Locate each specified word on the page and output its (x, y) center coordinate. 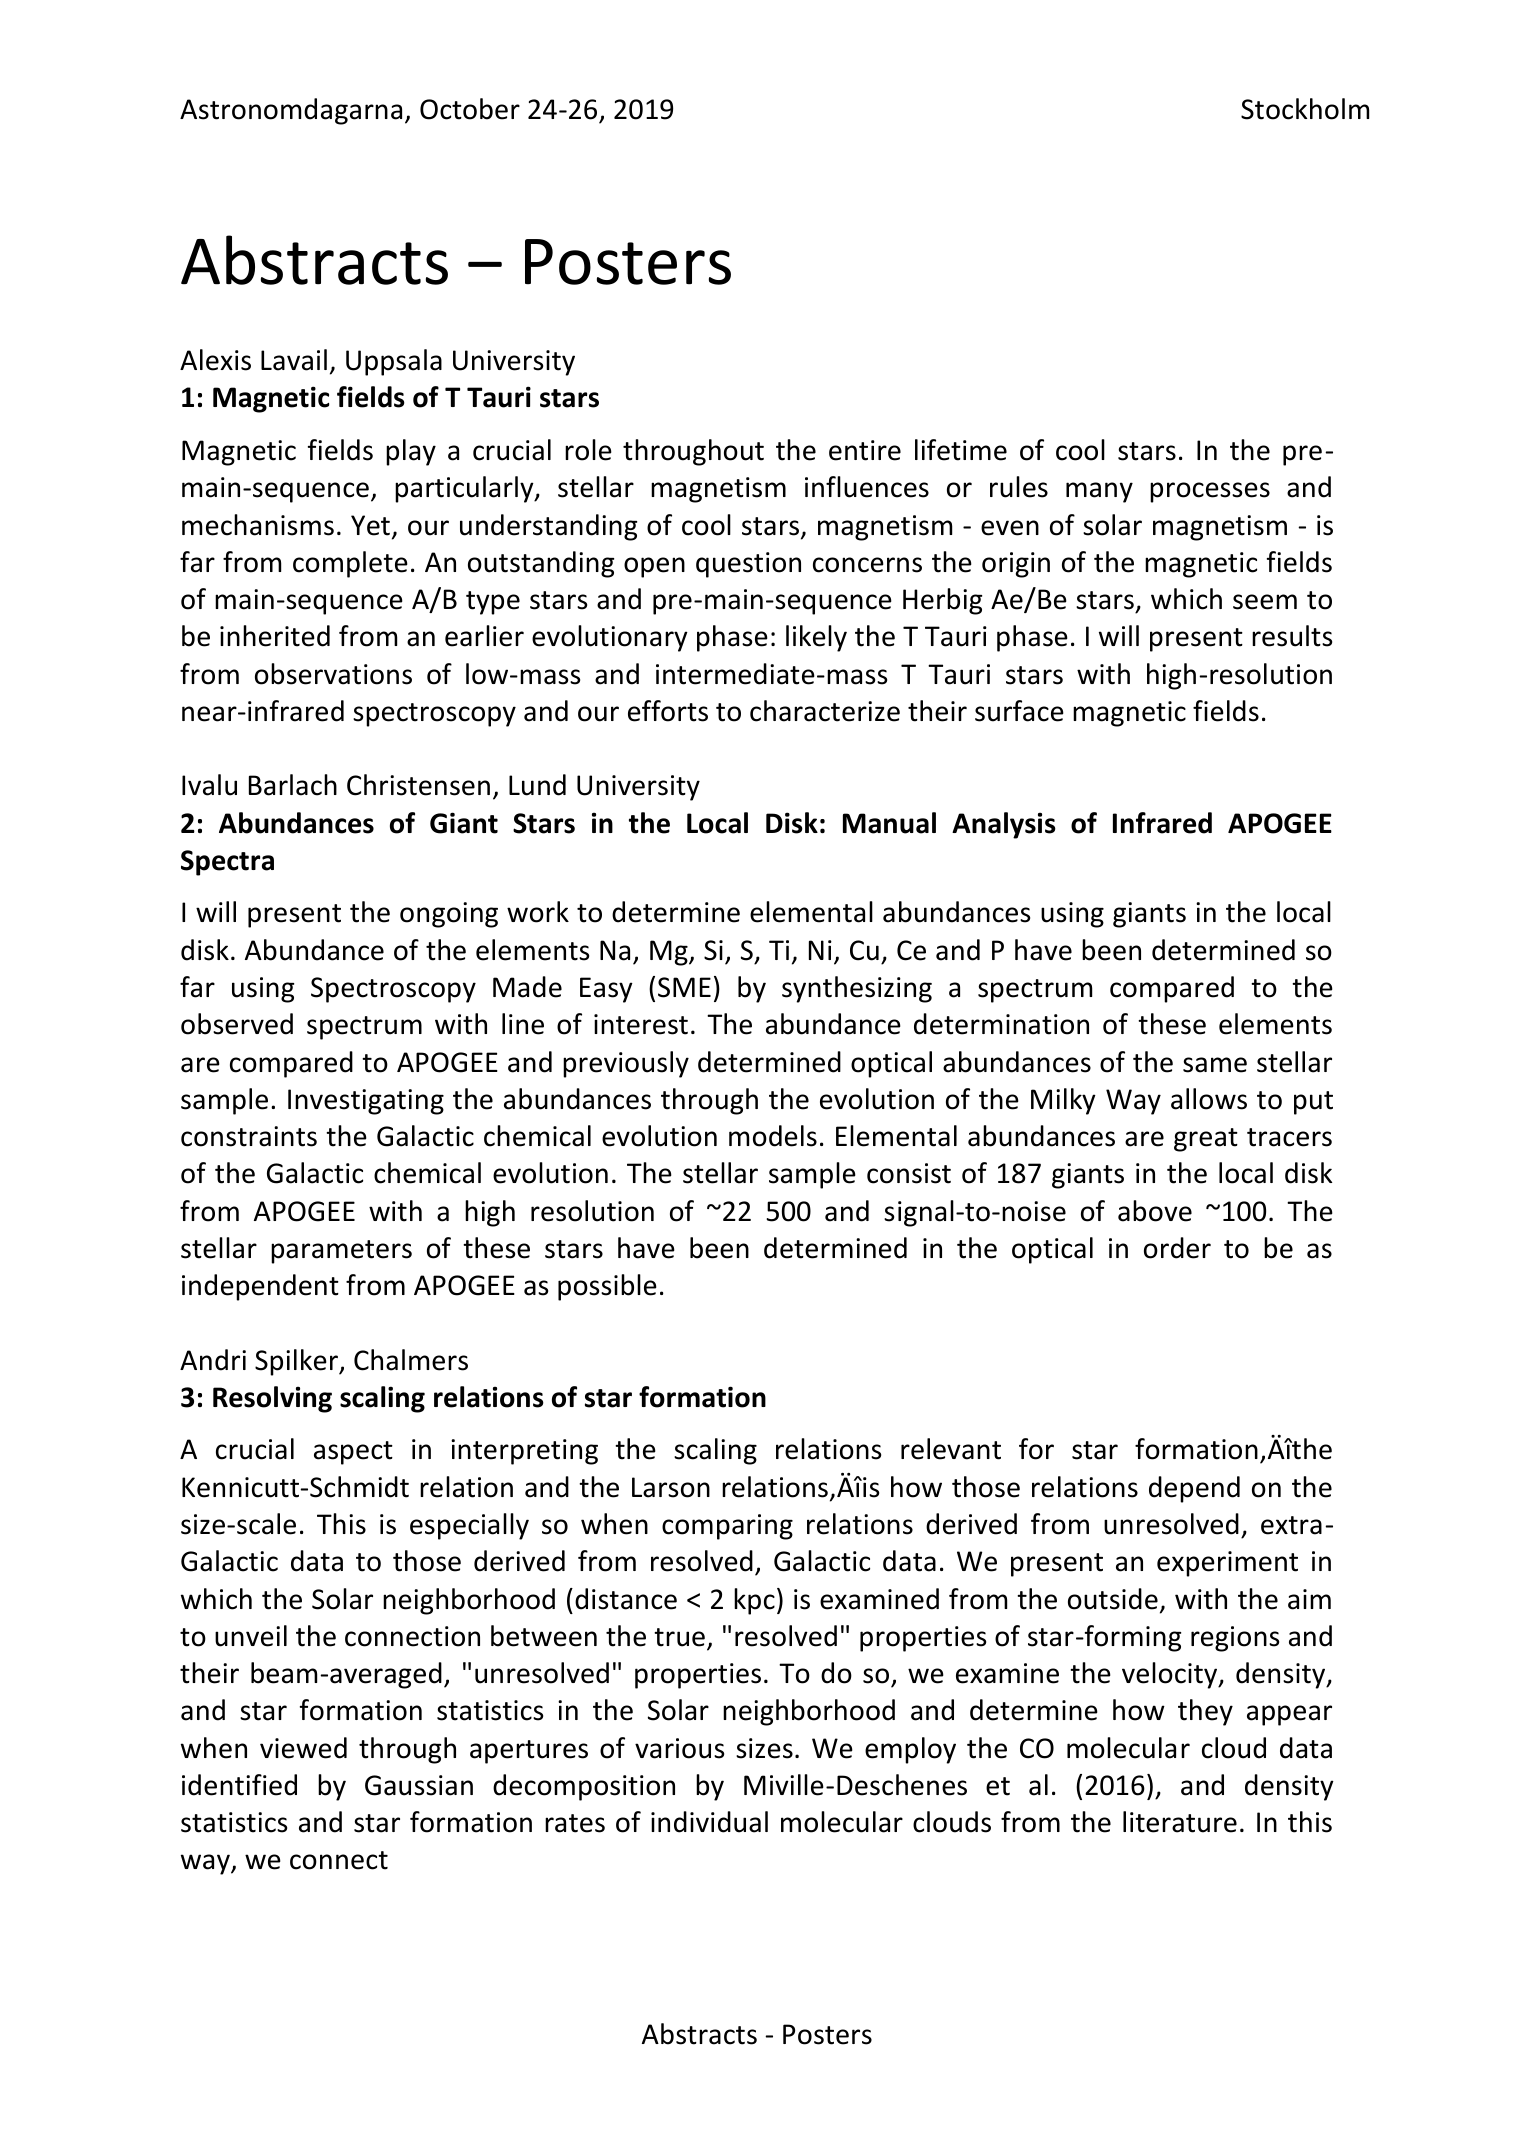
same (1215, 1065)
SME (684, 987)
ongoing (449, 915)
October (470, 109)
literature (1180, 1822)
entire (865, 450)
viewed (303, 1748)
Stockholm (1305, 109)
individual (709, 1822)
